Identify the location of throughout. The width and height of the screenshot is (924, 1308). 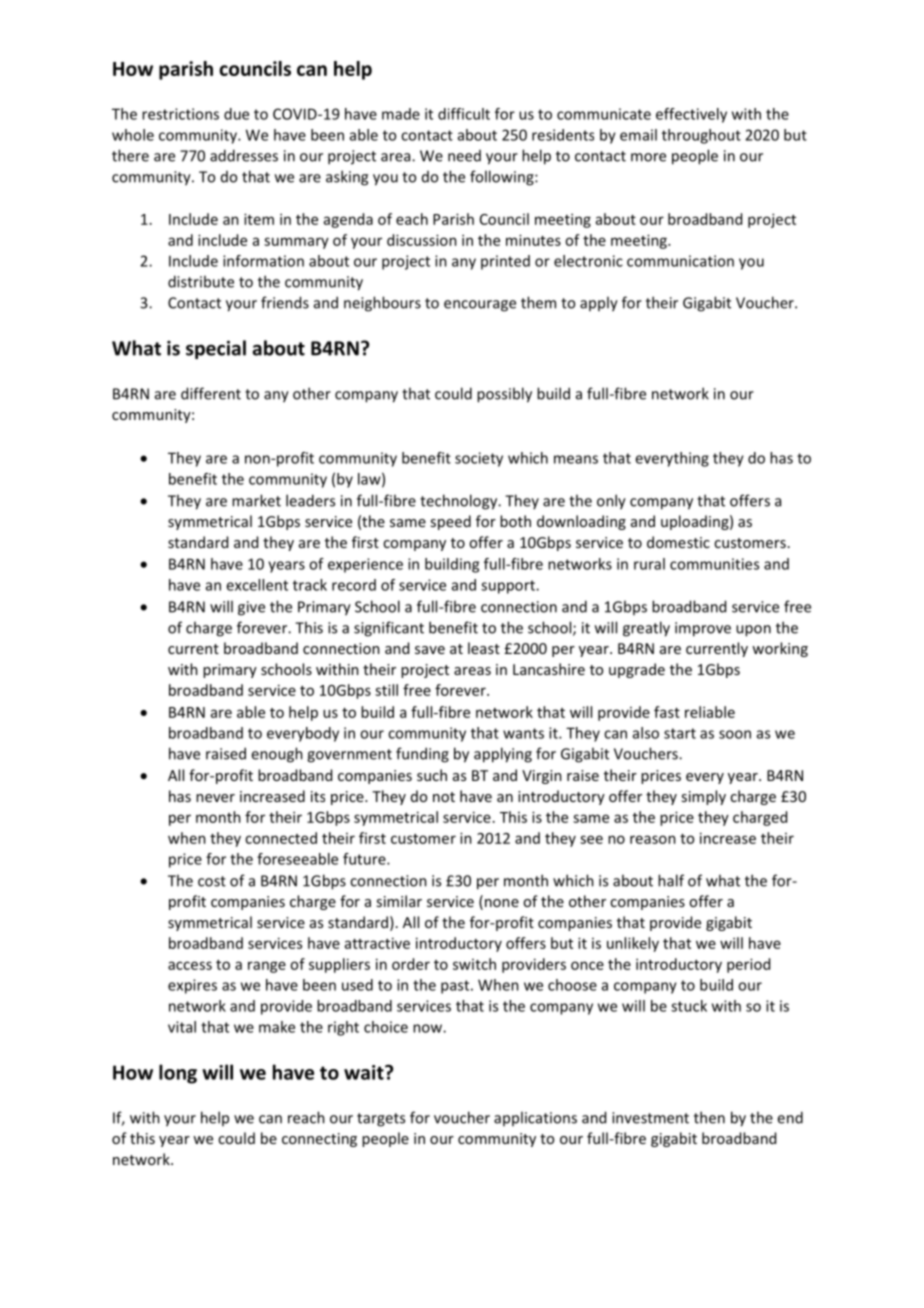
(701, 136).
